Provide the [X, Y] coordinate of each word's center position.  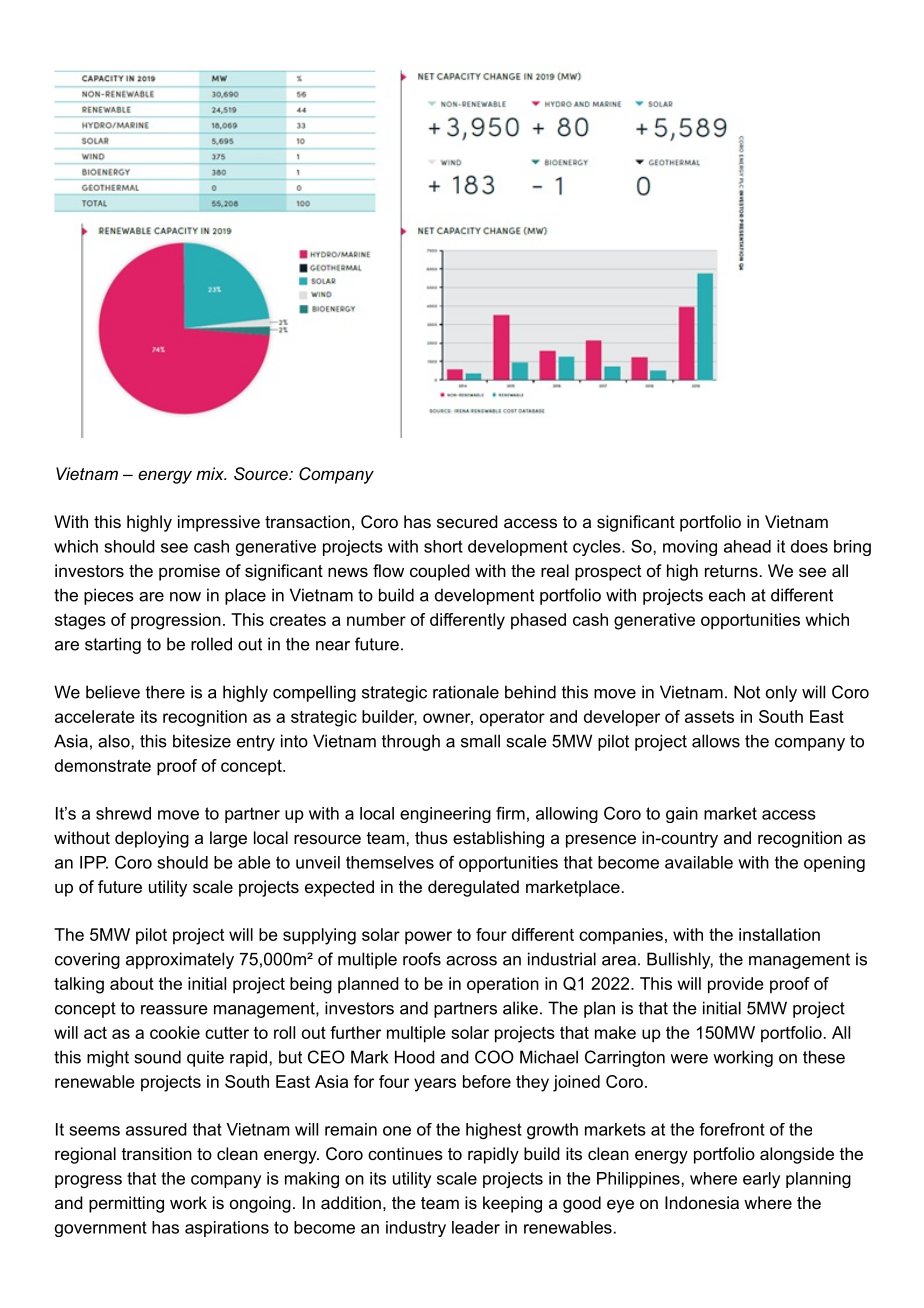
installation [779, 934]
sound [157, 1057]
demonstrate [103, 765]
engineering [445, 815]
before [487, 1081]
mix [211, 473]
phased [538, 621]
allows [716, 741]
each [727, 595]
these [824, 1057]
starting [113, 645]
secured [467, 521]
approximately [180, 960]
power [428, 938]
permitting [126, 1204]
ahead [747, 546]
